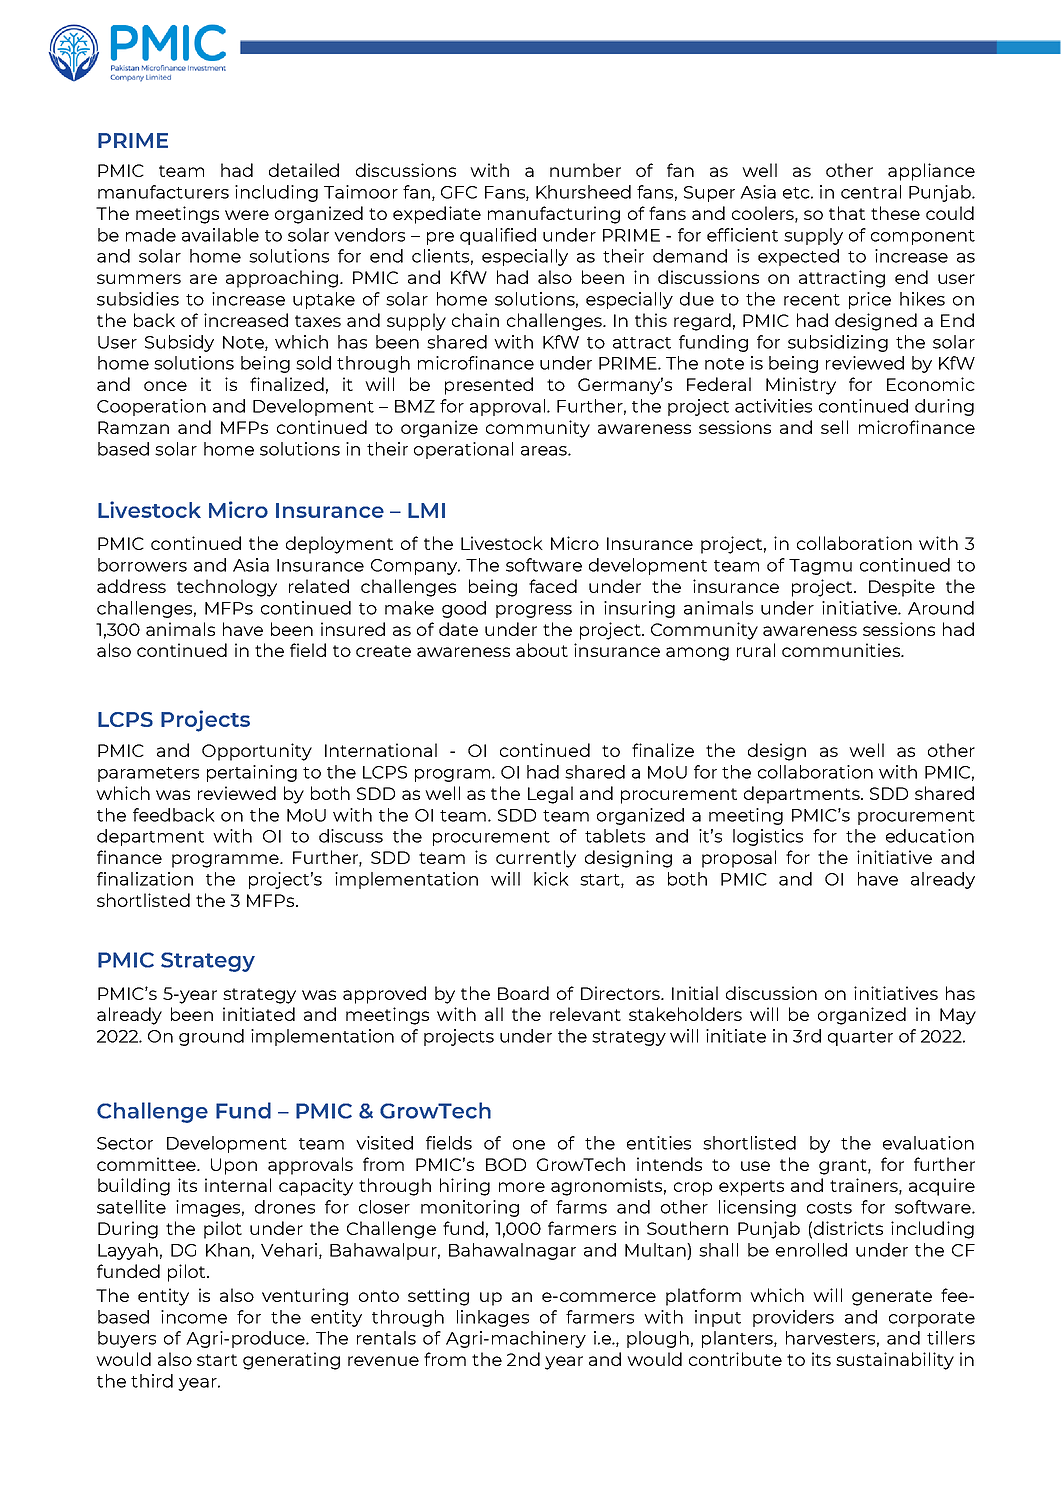  I want to click on manufacturing, so click(554, 215).
